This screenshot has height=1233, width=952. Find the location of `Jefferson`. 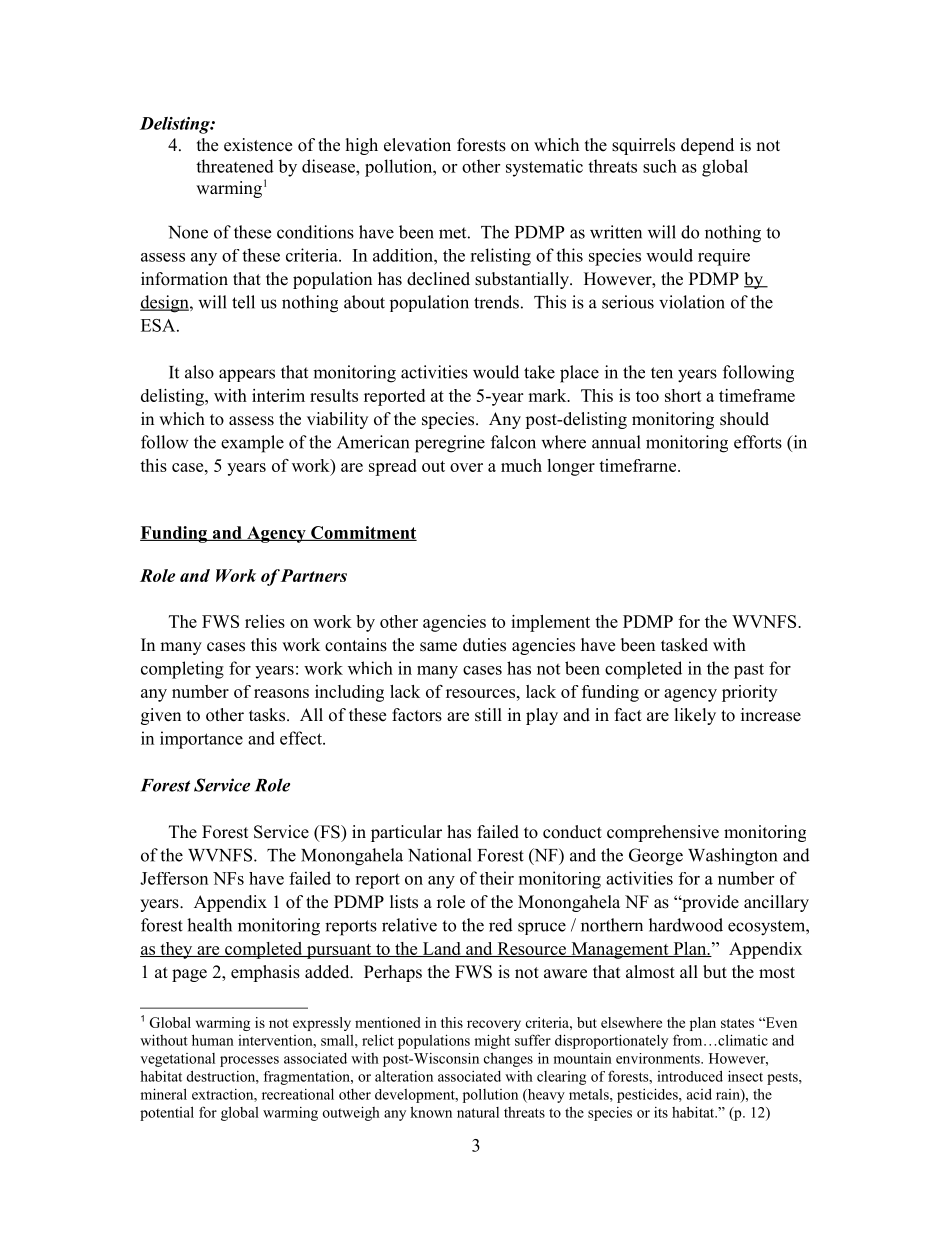

Jefferson is located at coordinates (174, 878).
